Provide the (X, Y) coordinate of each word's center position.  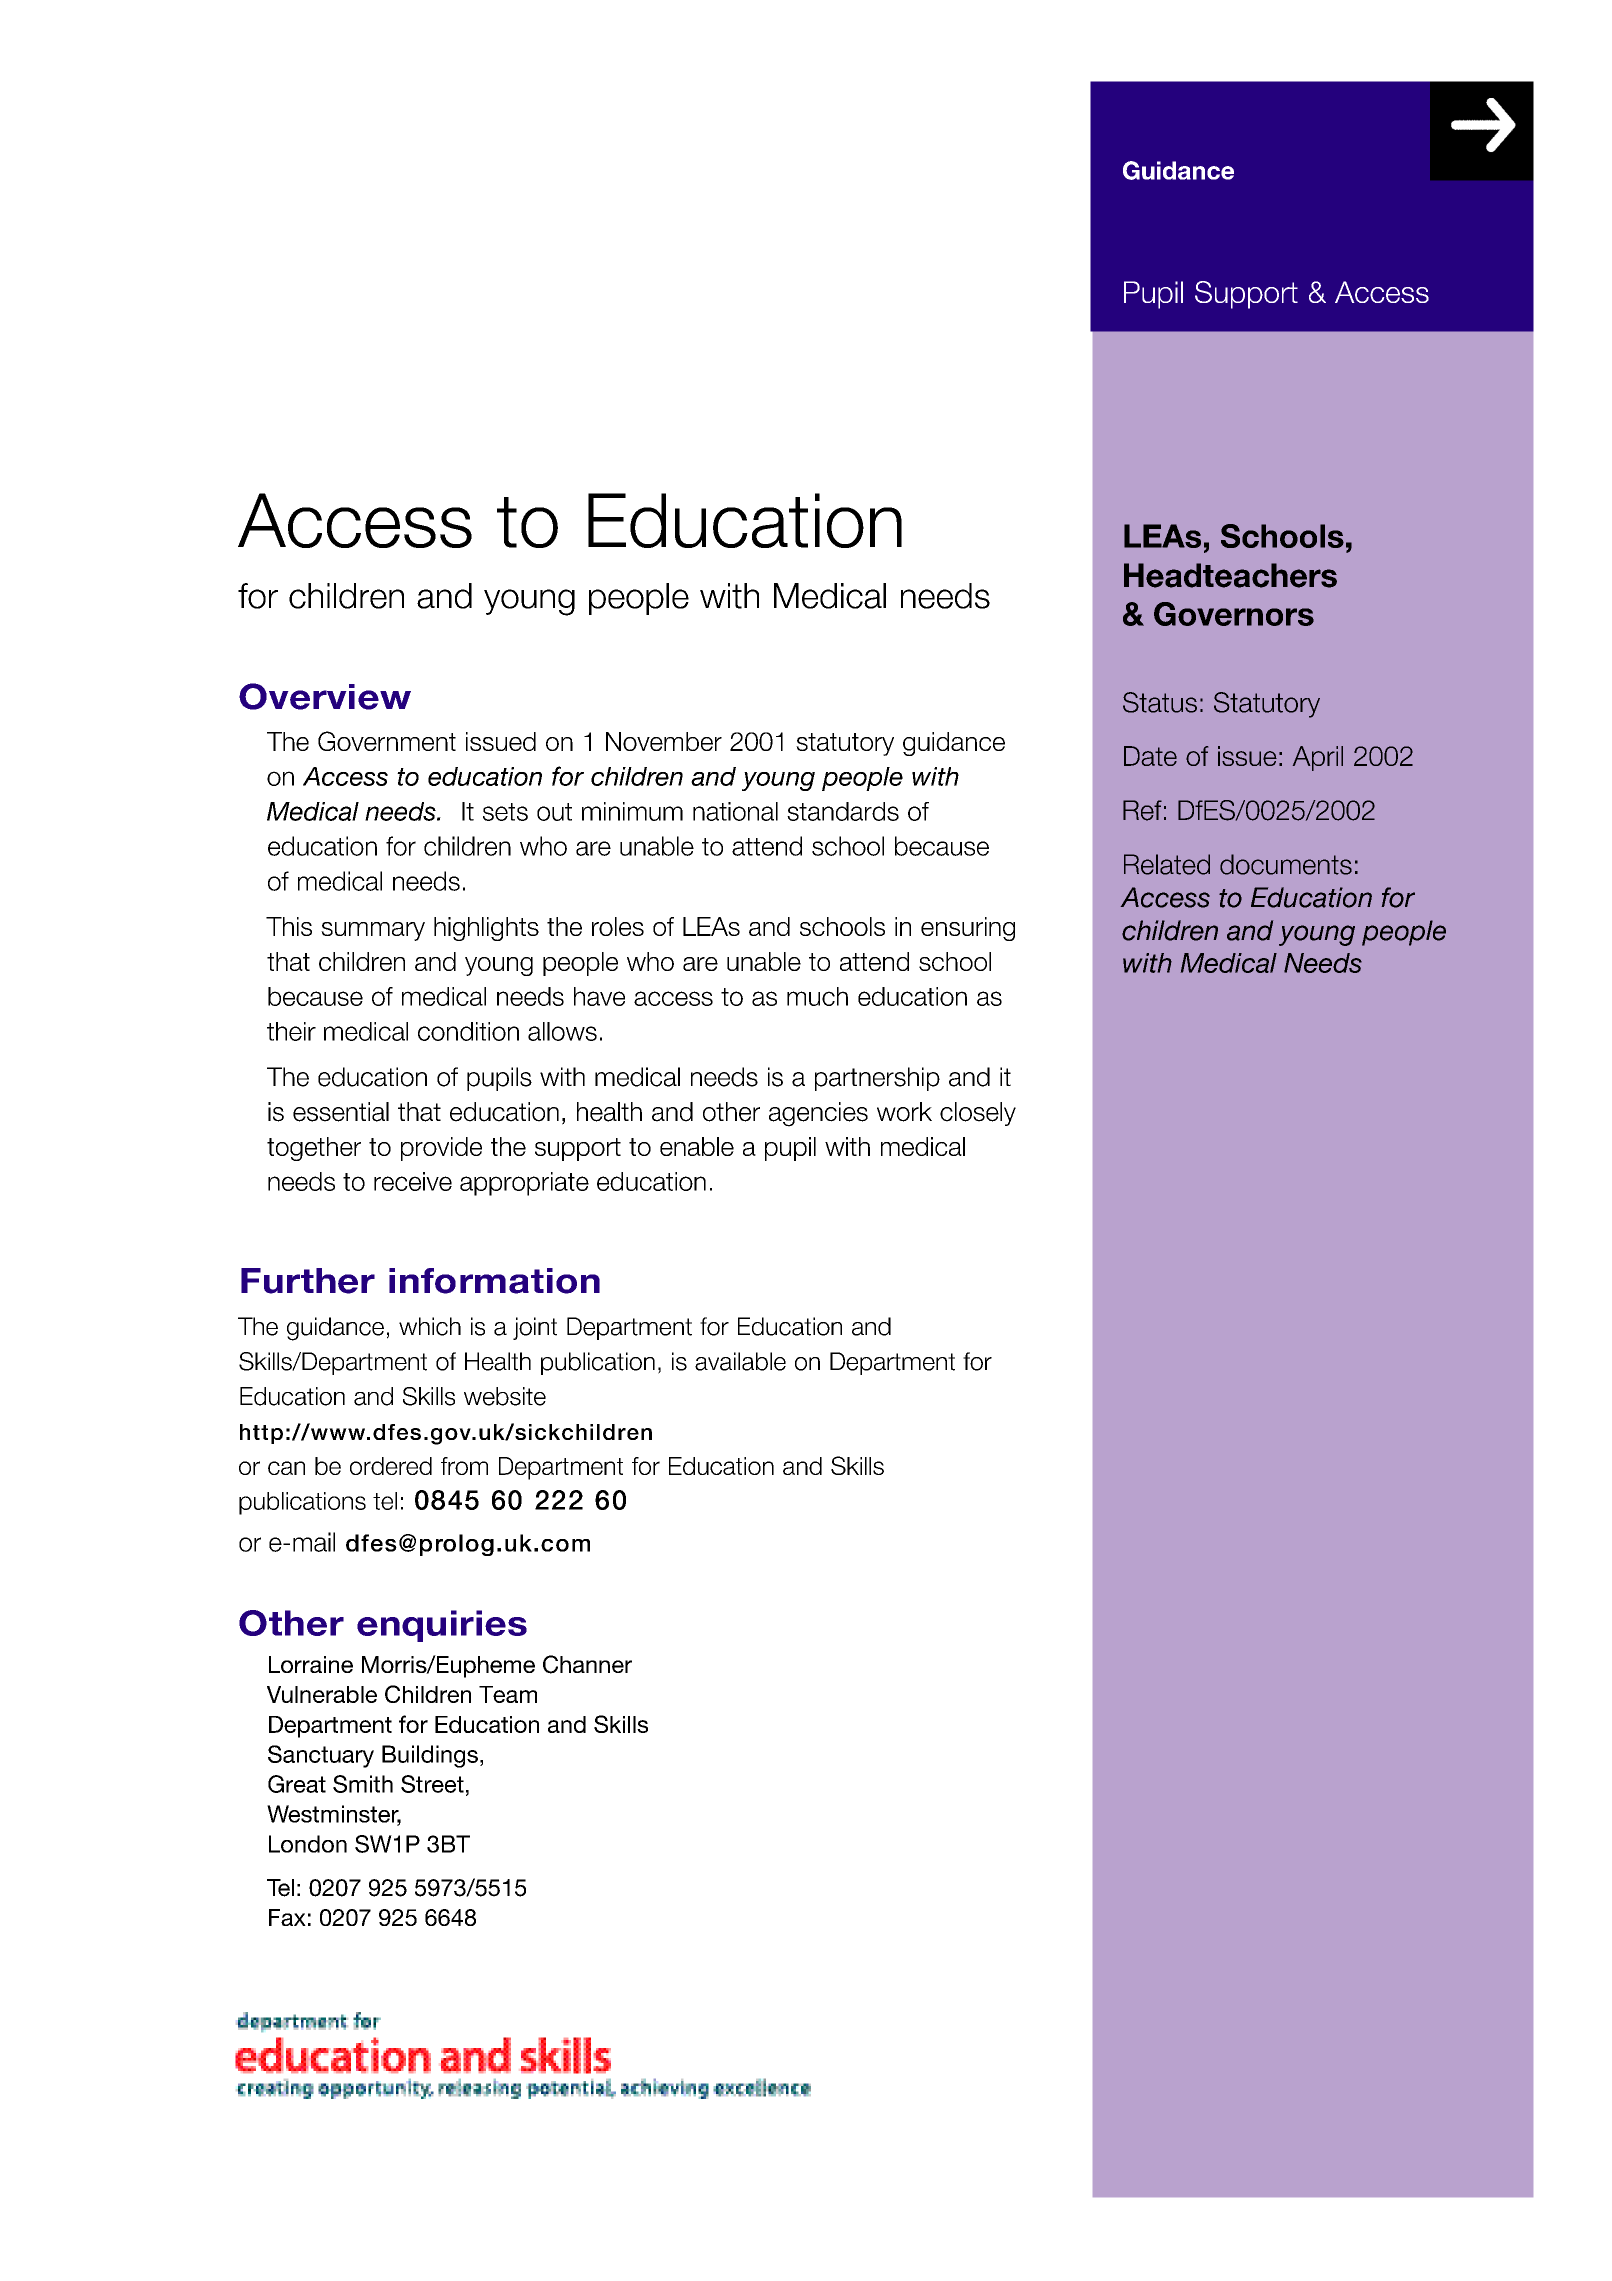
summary (373, 931)
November (664, 741)
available (740, 1361)
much (817, 996)
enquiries (442, 1626)
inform (447, 1281)
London (308, 1844)
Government (387, 741)
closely (978, 1114)
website (505, 1396)
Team (508, 1694)
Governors (1234, 614)
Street (432, 1784)
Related (1167, 864)
